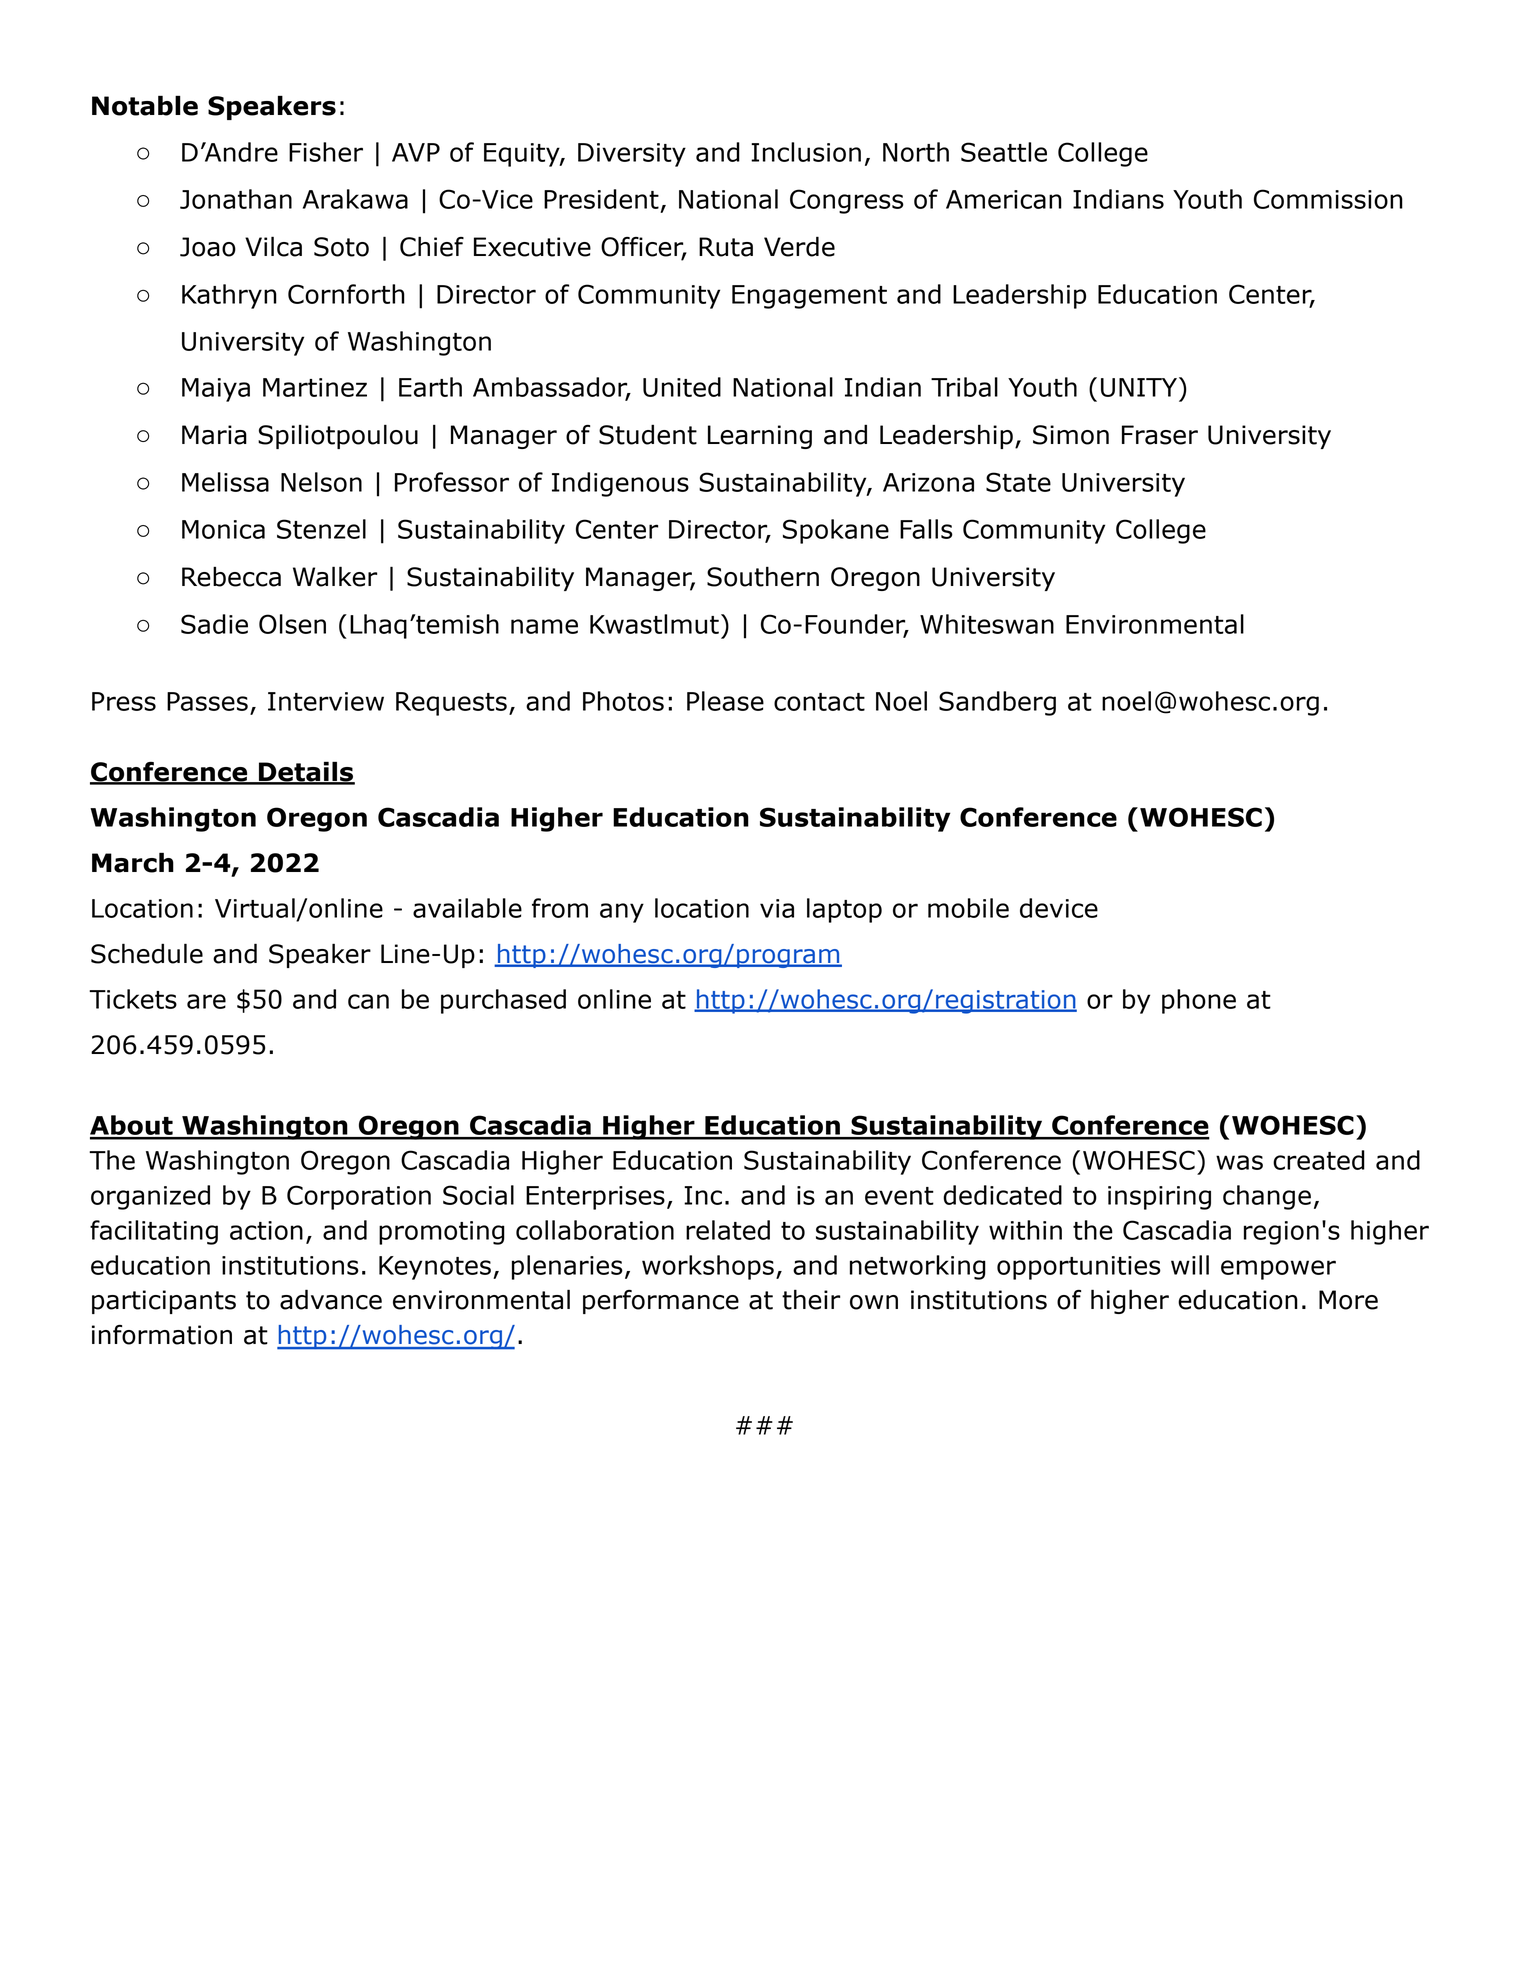 Image resolution: width=1529 pixels, height=1979 pixels. I want to click on Martinez, so click(315, 387).
